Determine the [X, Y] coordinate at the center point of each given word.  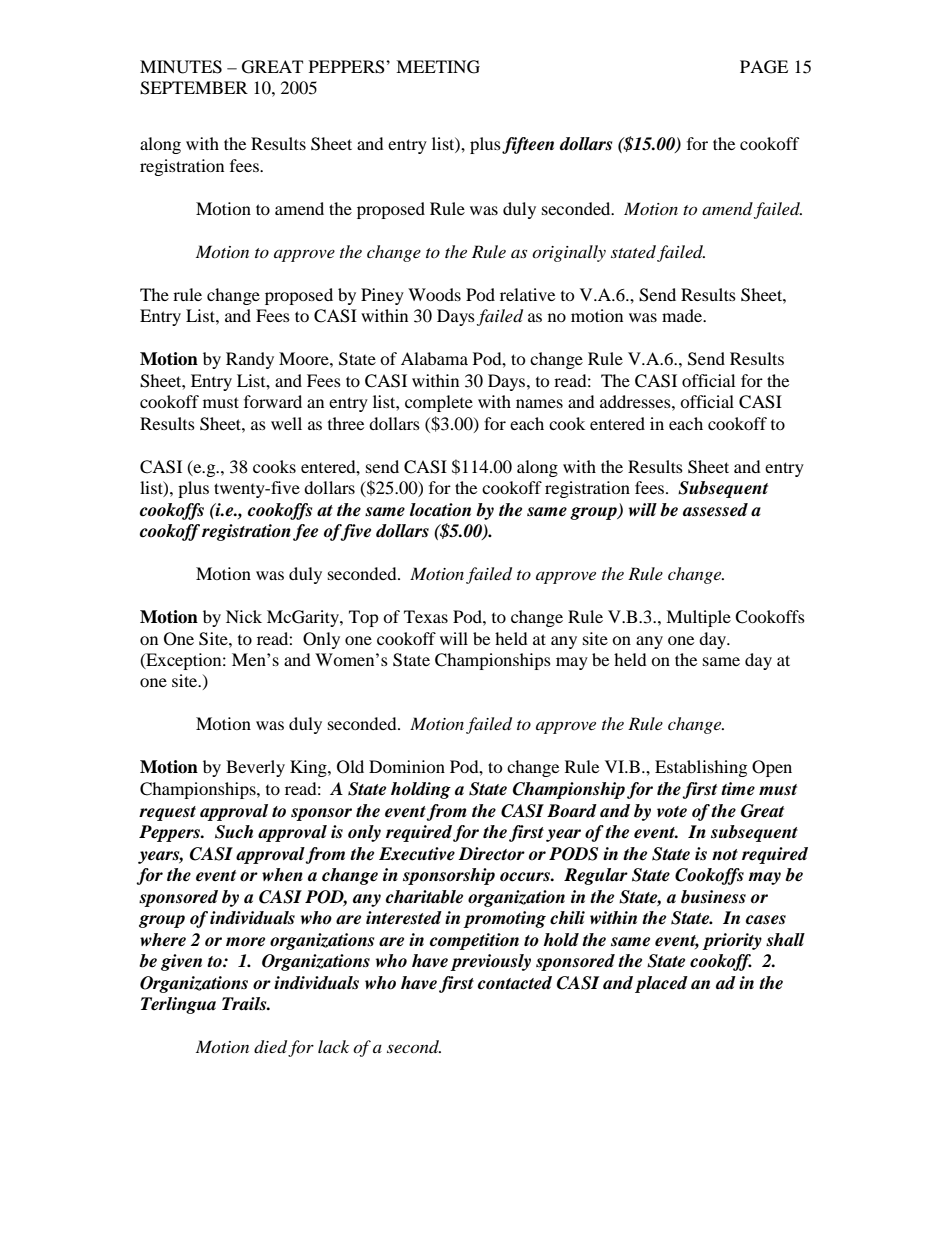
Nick [244, 616]
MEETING [438, 67]
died [270, 1047]
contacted [515, 983]
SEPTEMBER [194, 88]
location [440, 510]
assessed [715, 510]
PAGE [764, 67]
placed [661, 984]
